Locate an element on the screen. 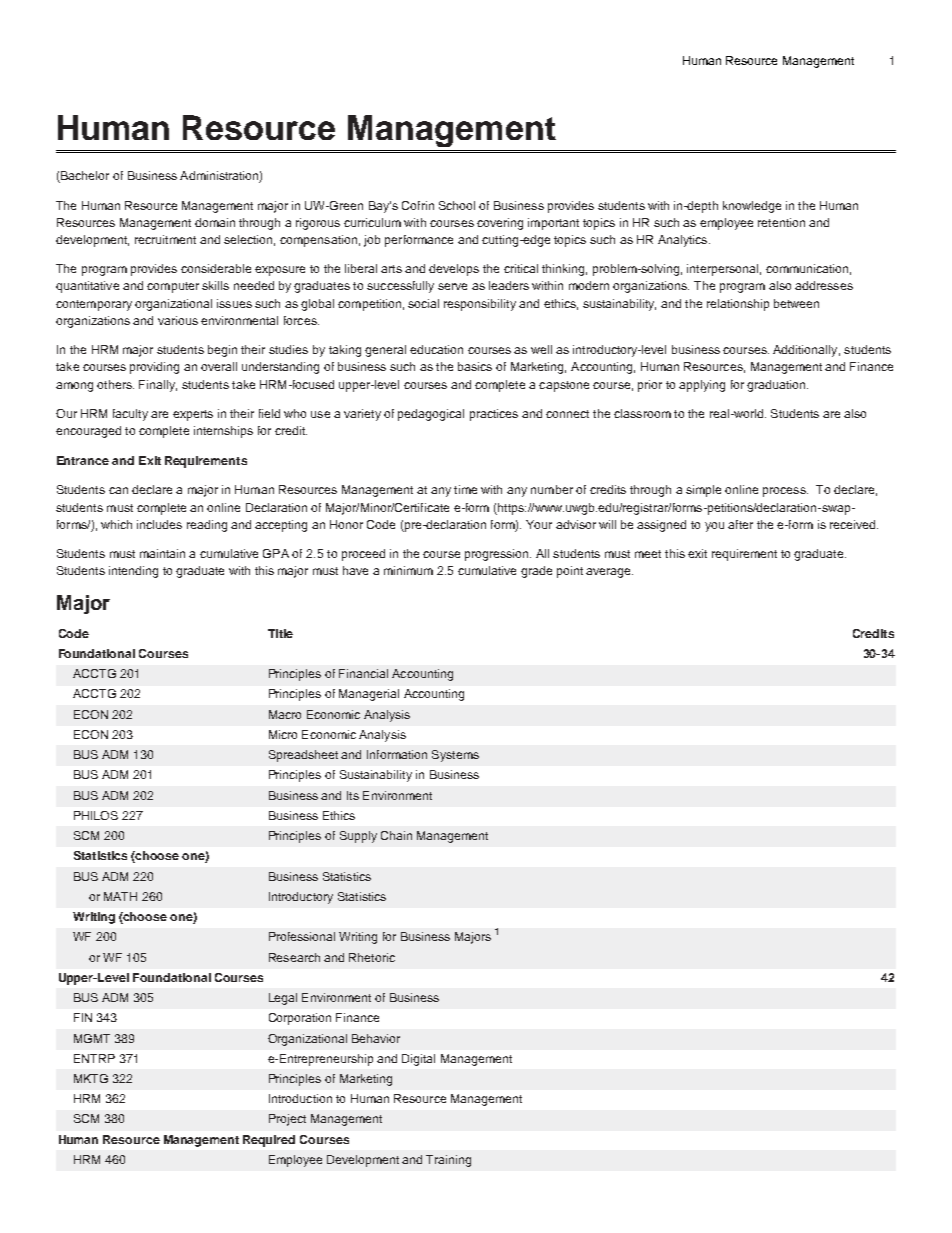  time is located at coordinates (465, 489).
